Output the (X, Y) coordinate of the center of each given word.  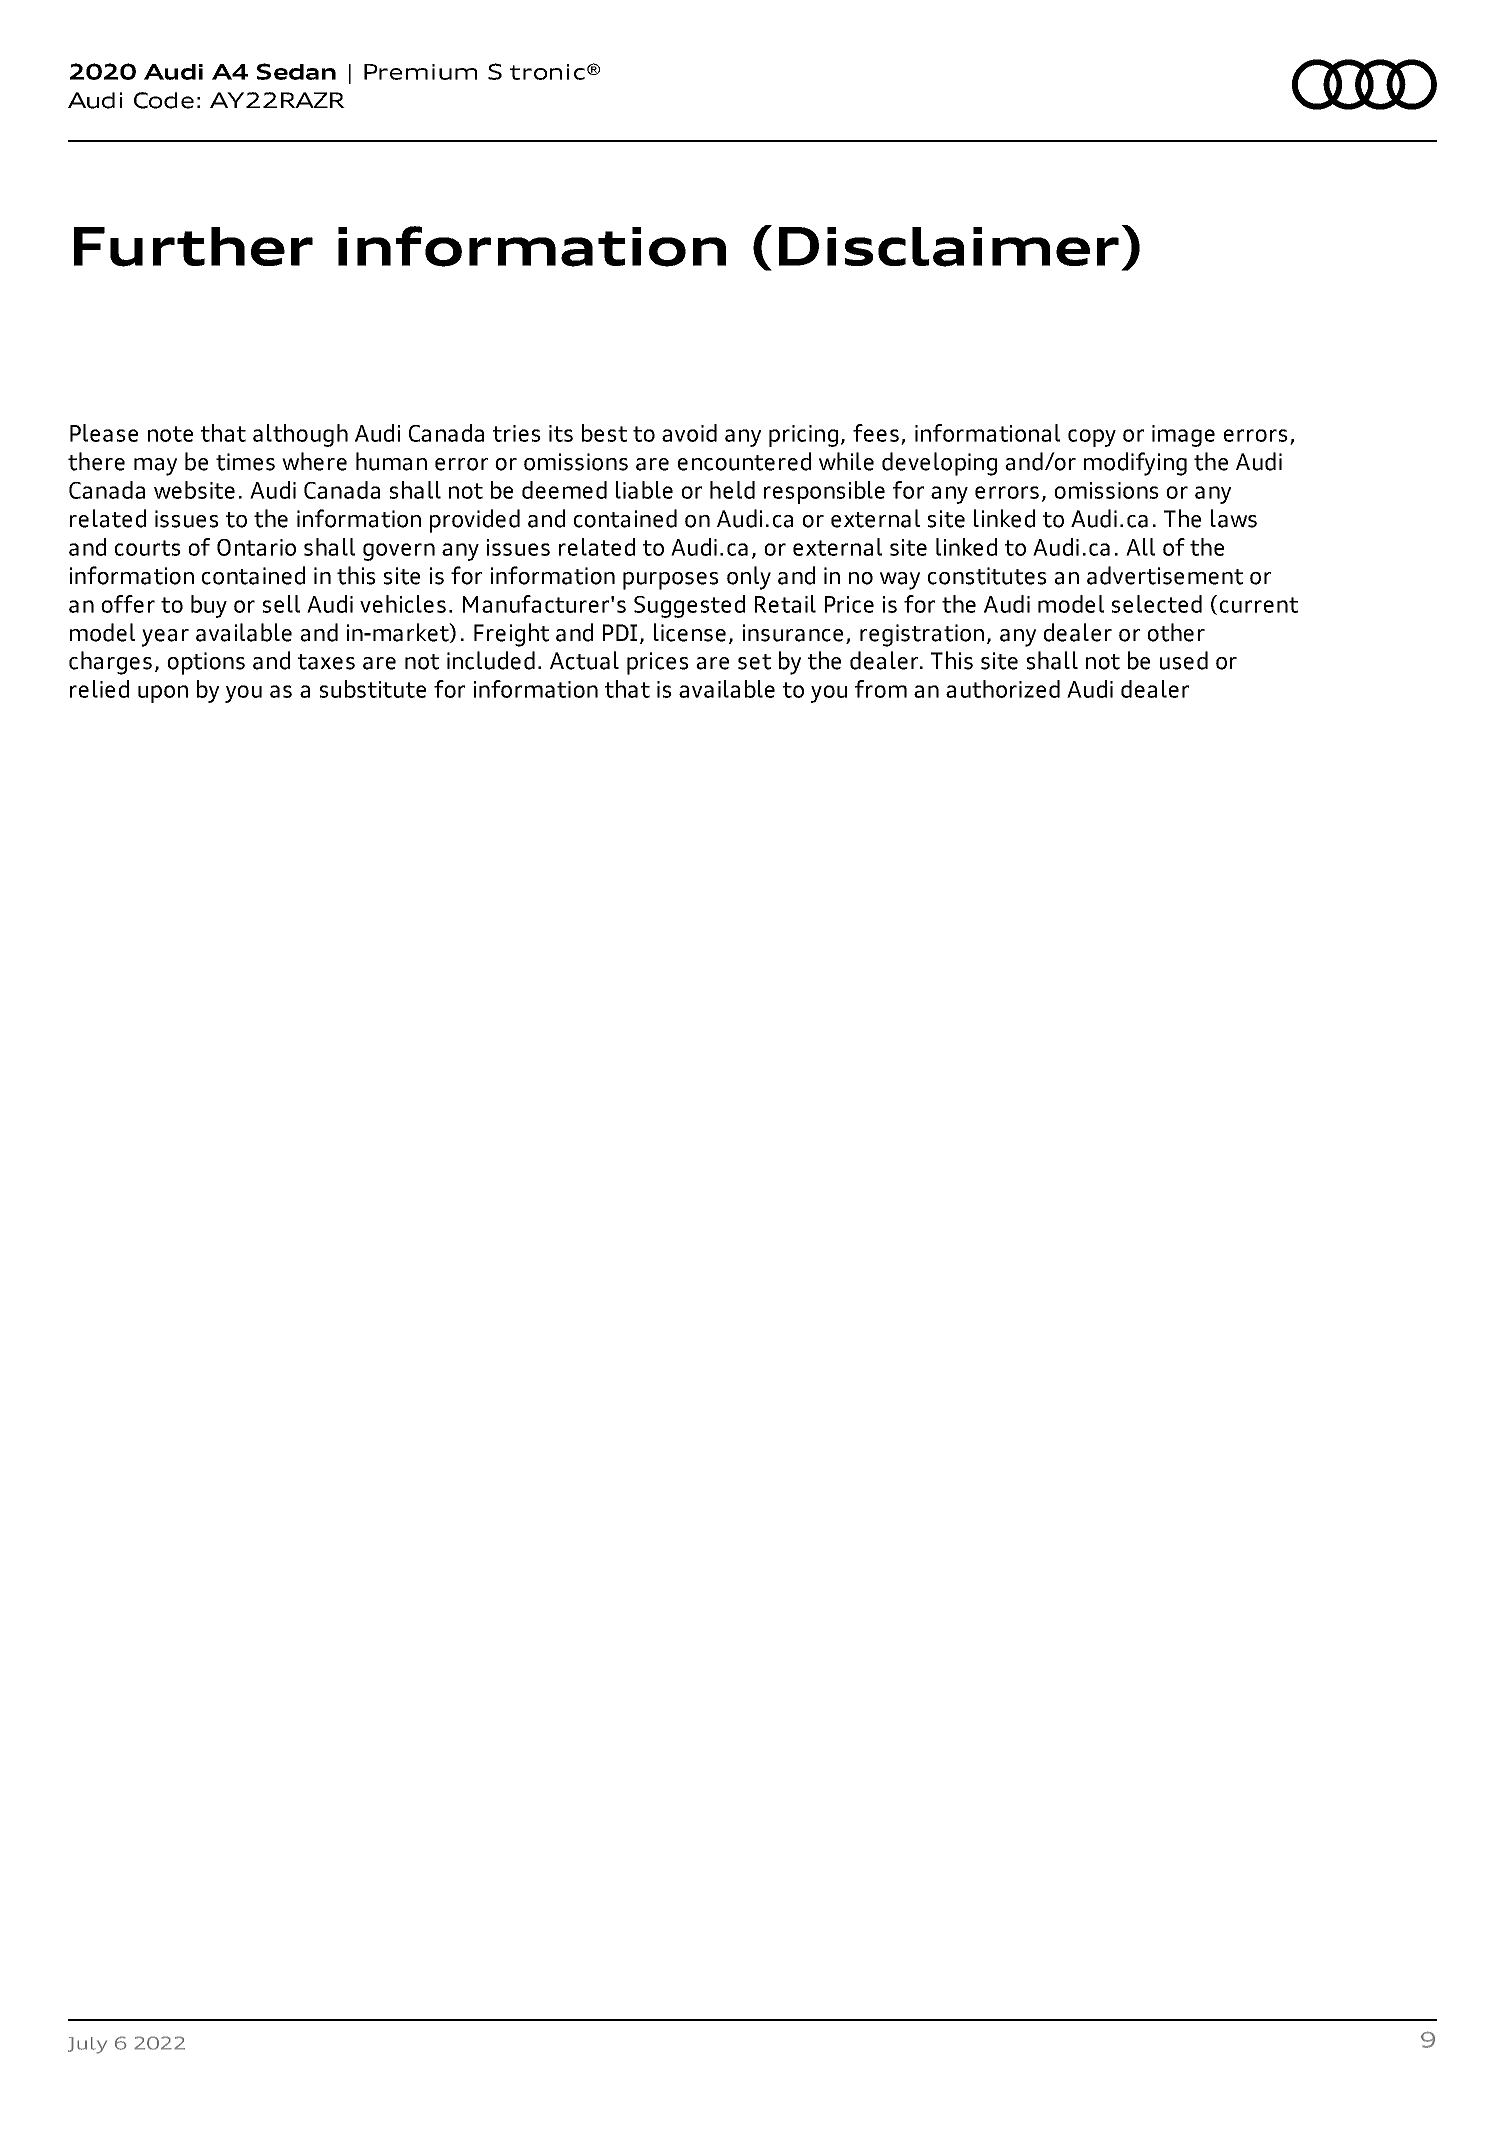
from (881, 689)
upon (163, 694)
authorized (1003, 689)
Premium (420, 72)
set (754, 662)
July (87, 2045)
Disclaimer (949, 247)
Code (164, 100)
